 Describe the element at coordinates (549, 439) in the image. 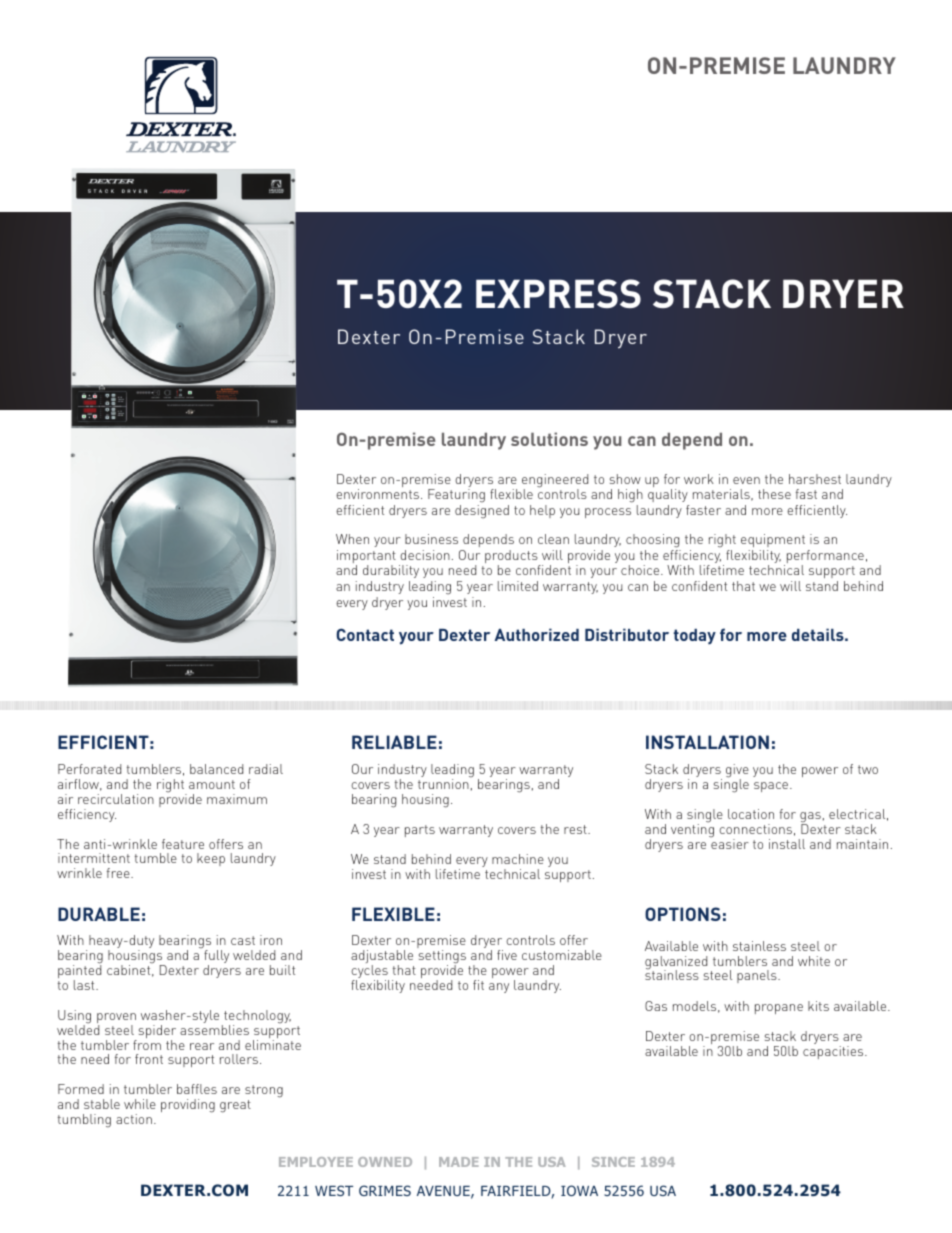

I see `solutions` at that location.
